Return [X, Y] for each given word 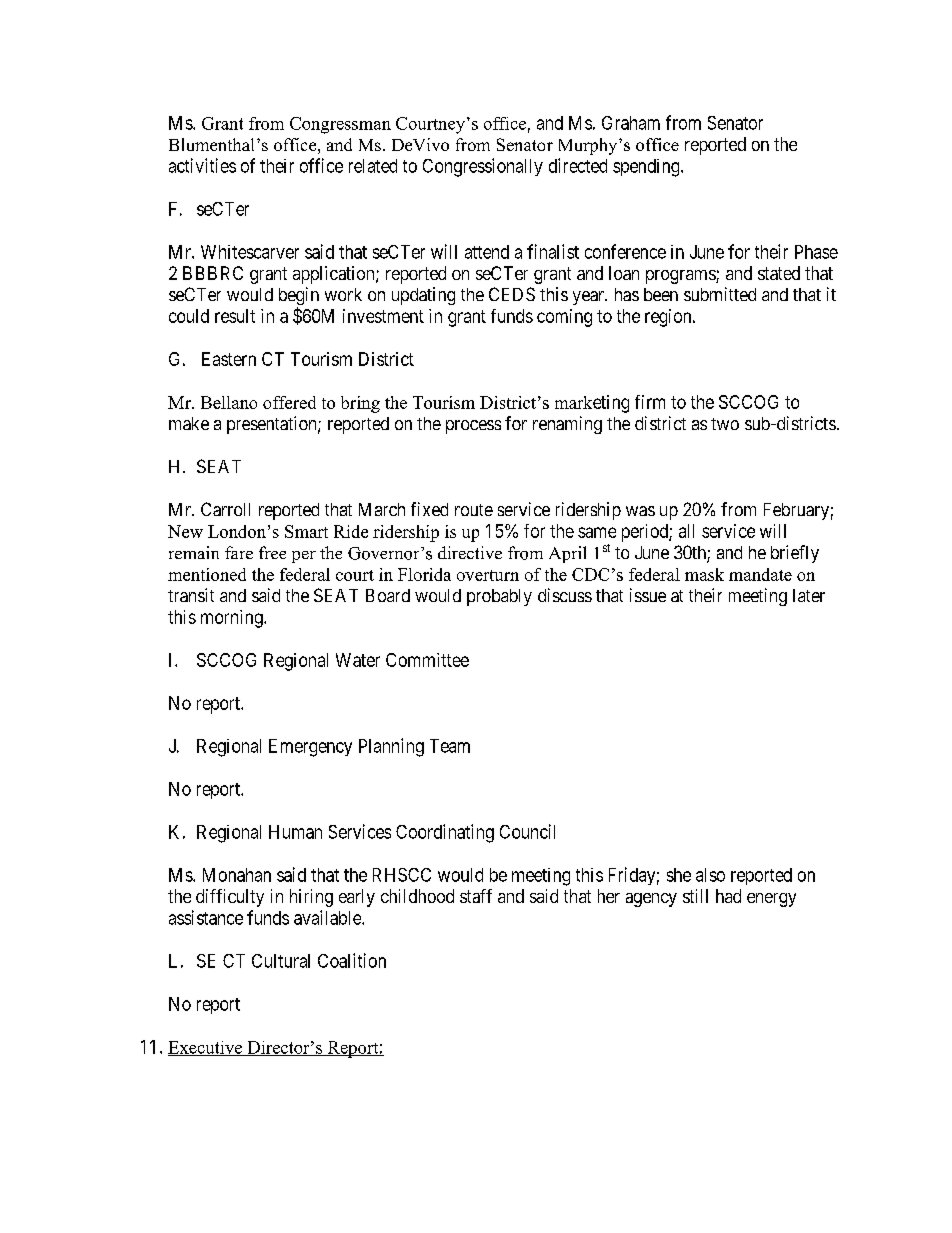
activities [202, 165]
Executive [206, 1048]
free [272, 552]
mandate [760, 574]
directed [578, 165]
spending [647, 168]
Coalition [352, 960]
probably [499, 597]
